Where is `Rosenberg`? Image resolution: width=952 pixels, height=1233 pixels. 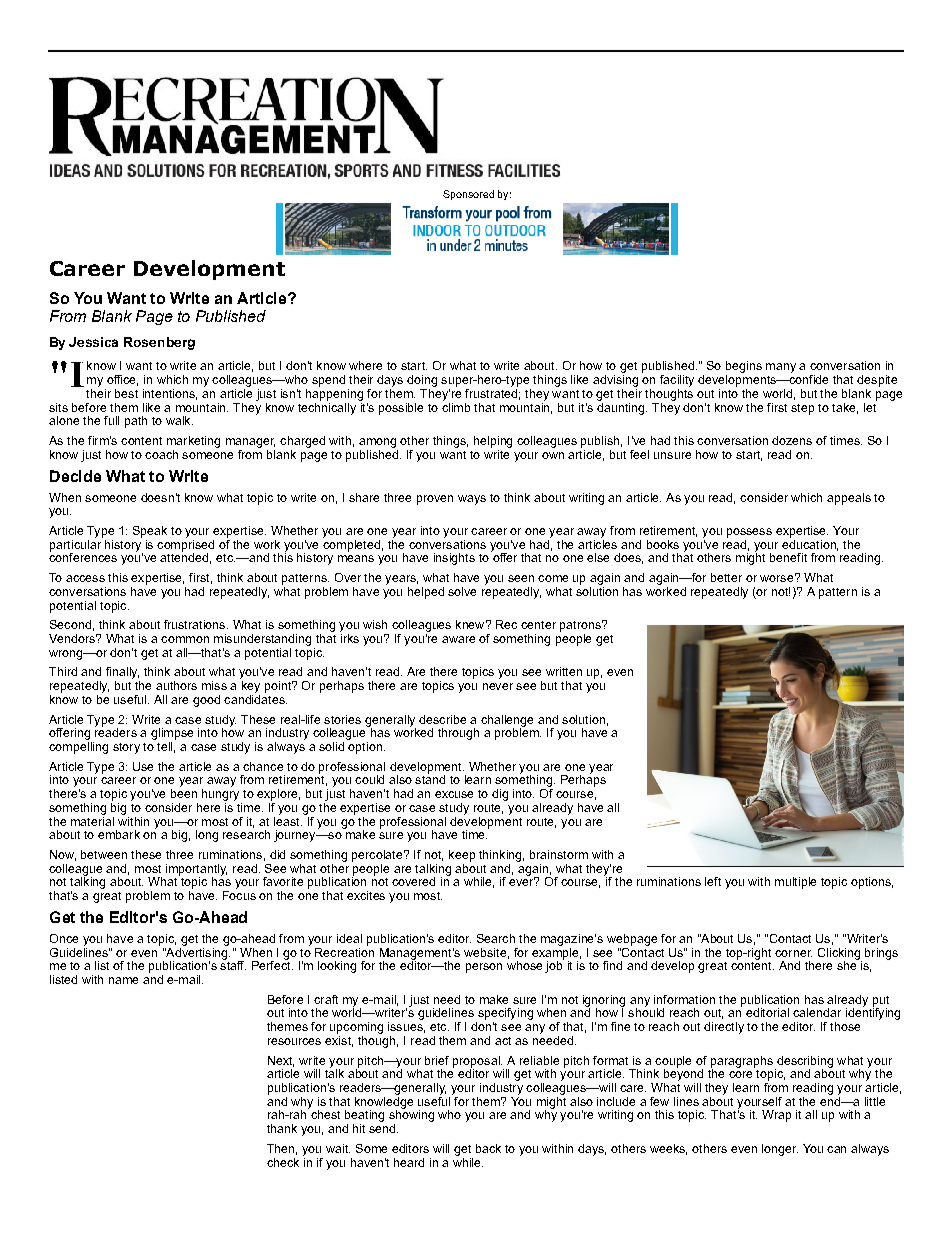
Rosenberg is located at coordinates (159, 343).
